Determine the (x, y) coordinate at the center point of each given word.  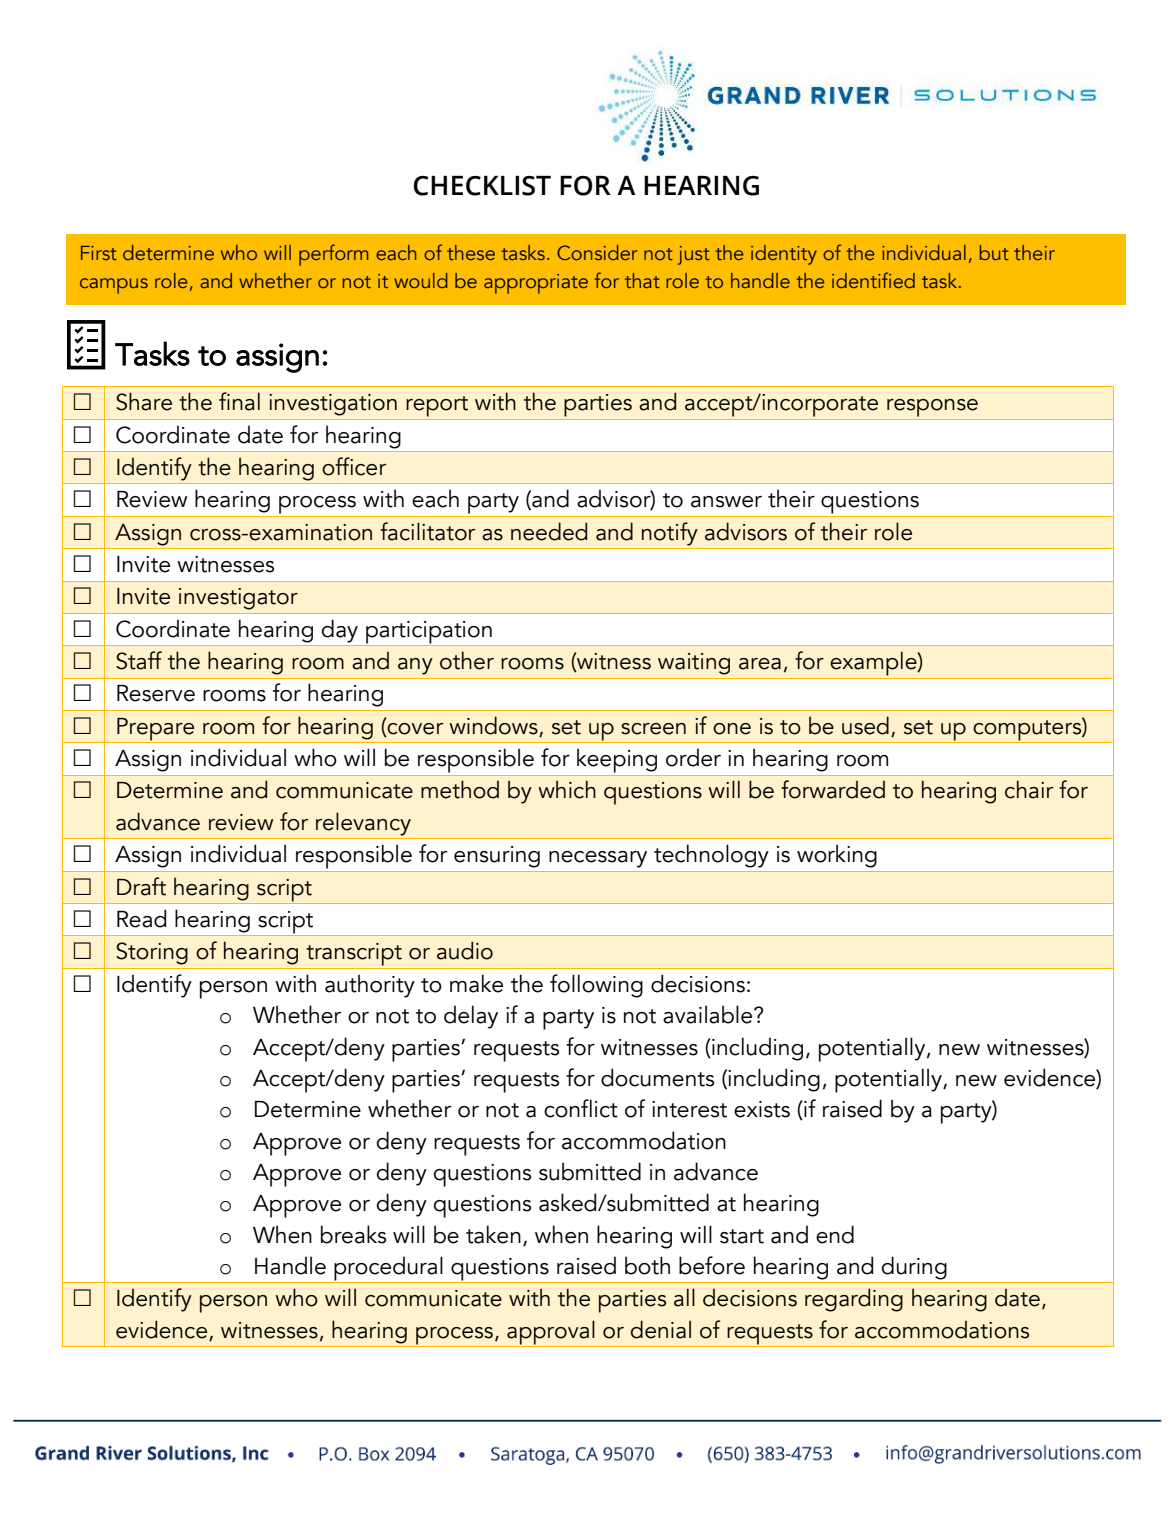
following (596, 986)
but (994, 252)
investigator (238, 599)
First (99, 253)
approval (551, 1333)
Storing (152, 953)
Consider (597, 252)
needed (549, 531)
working (837, 856)
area (760, 664)
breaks (353, 1234)
